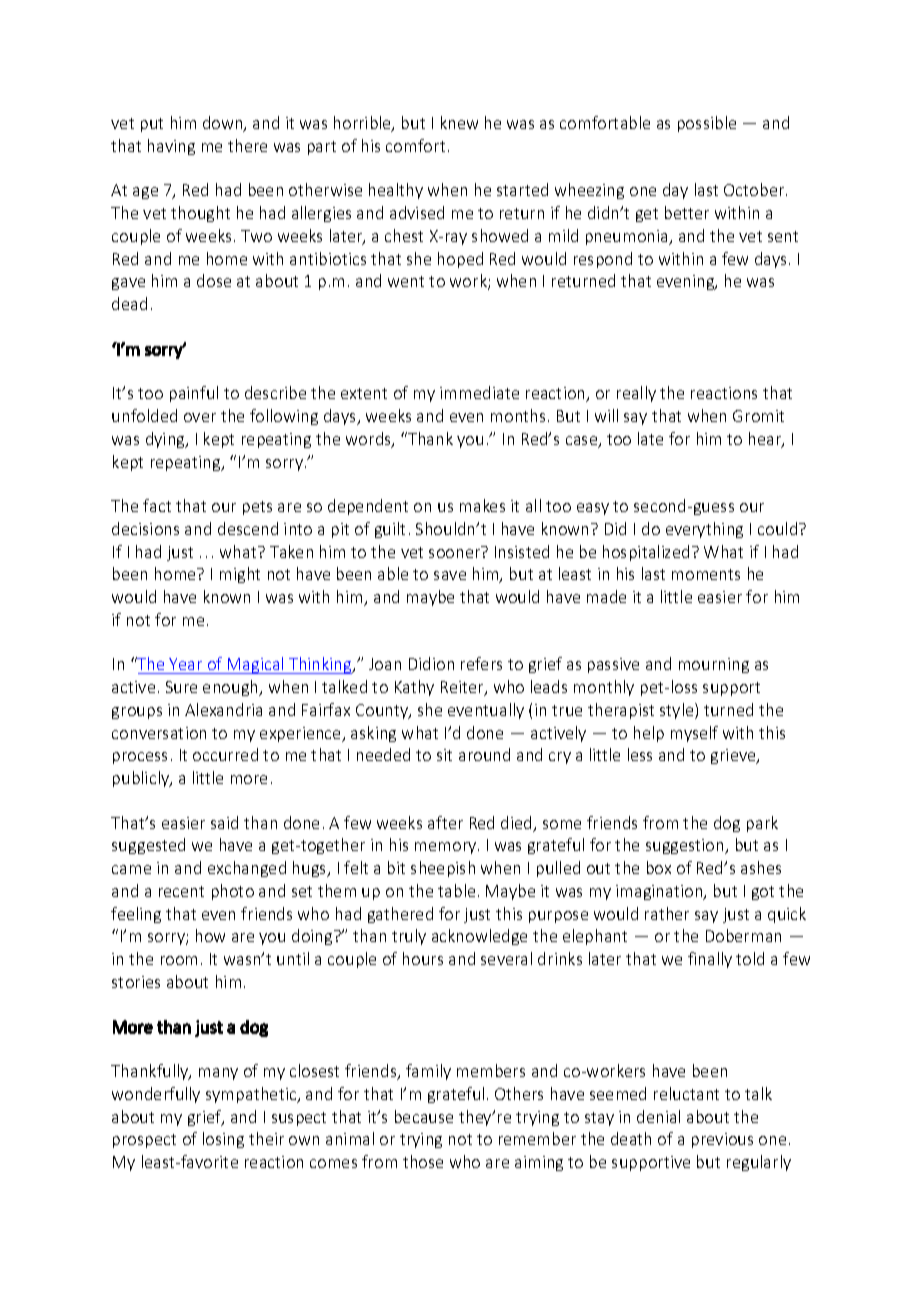  Describe the element at coordinates (185, 664) in the screenshot. I see `Year` at that location.
